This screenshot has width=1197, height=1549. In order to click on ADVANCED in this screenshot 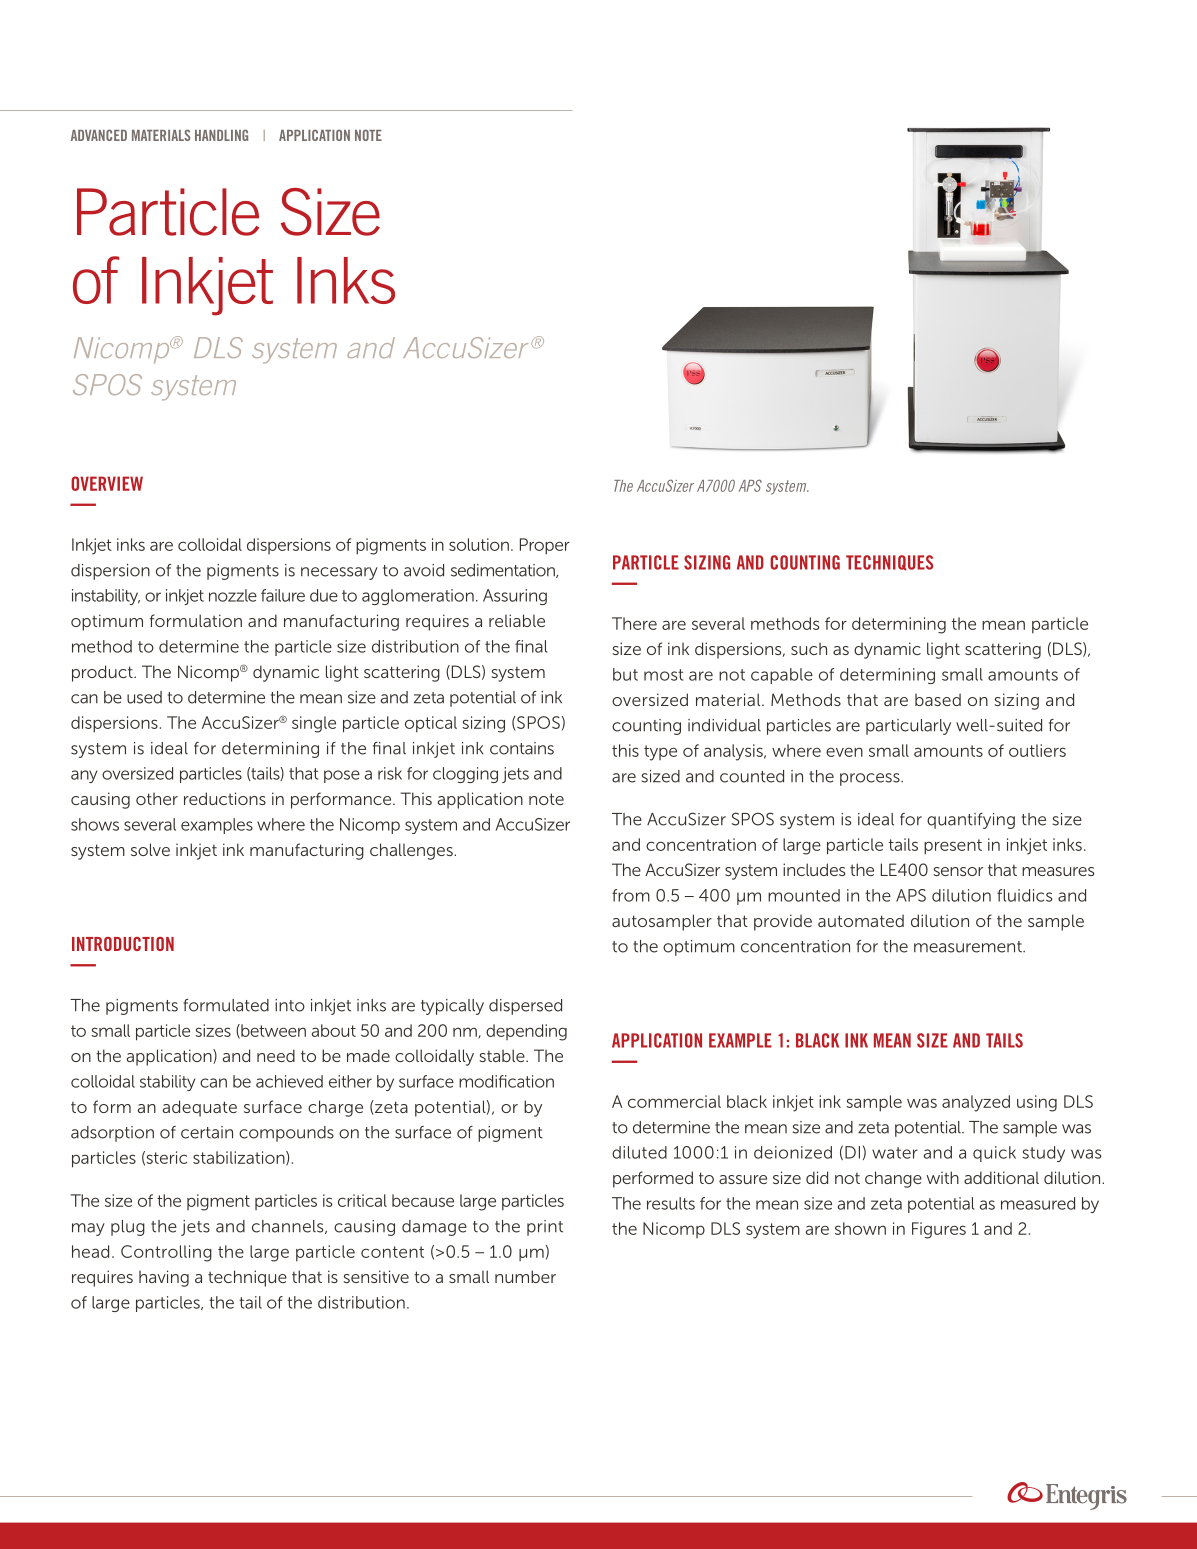, I will do `click(99, 135)`.
